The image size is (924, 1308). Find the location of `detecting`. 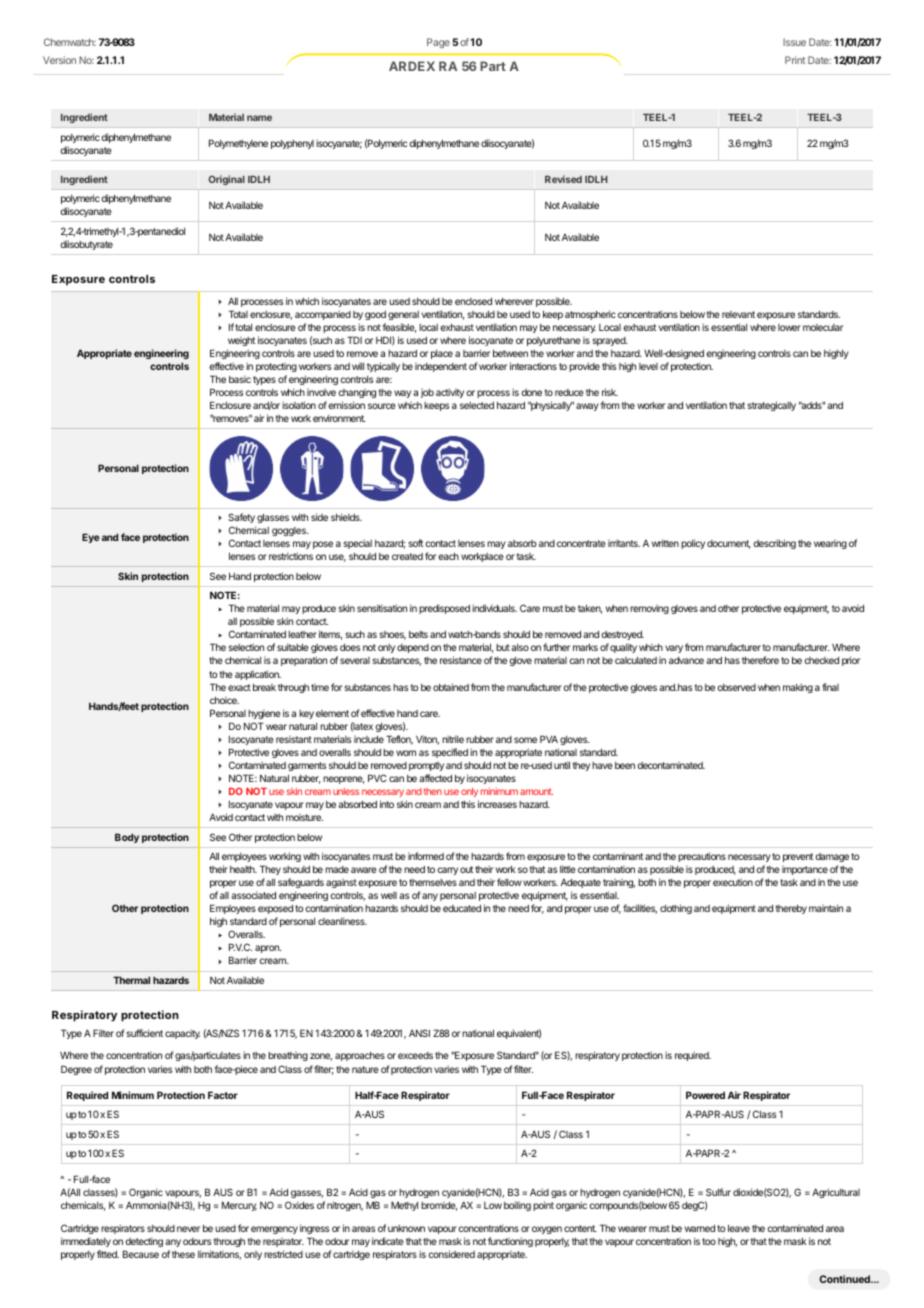

detecting is located at coordinates (144, 1242).
